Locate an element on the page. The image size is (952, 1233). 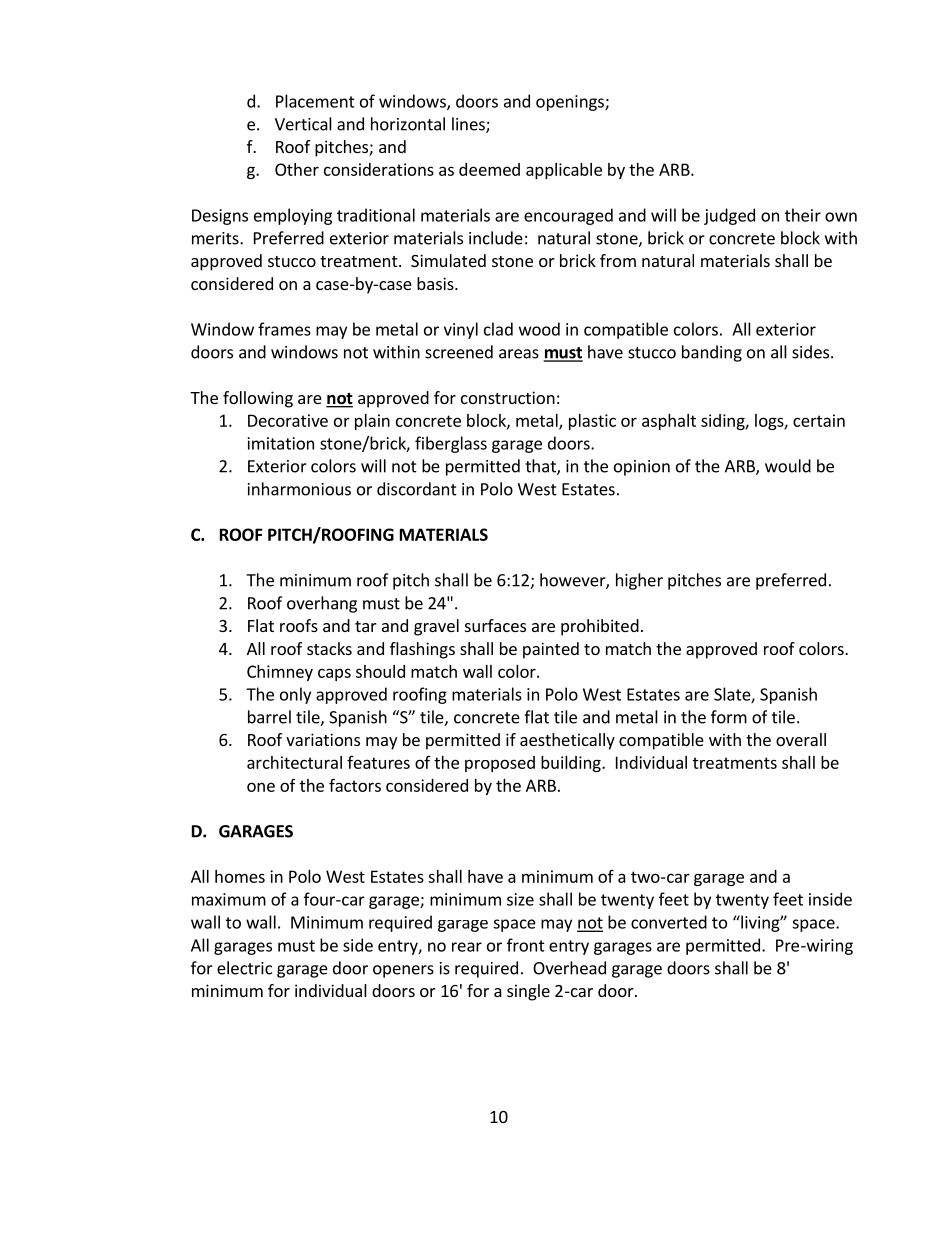
front is located at coordinates (526, 945).
